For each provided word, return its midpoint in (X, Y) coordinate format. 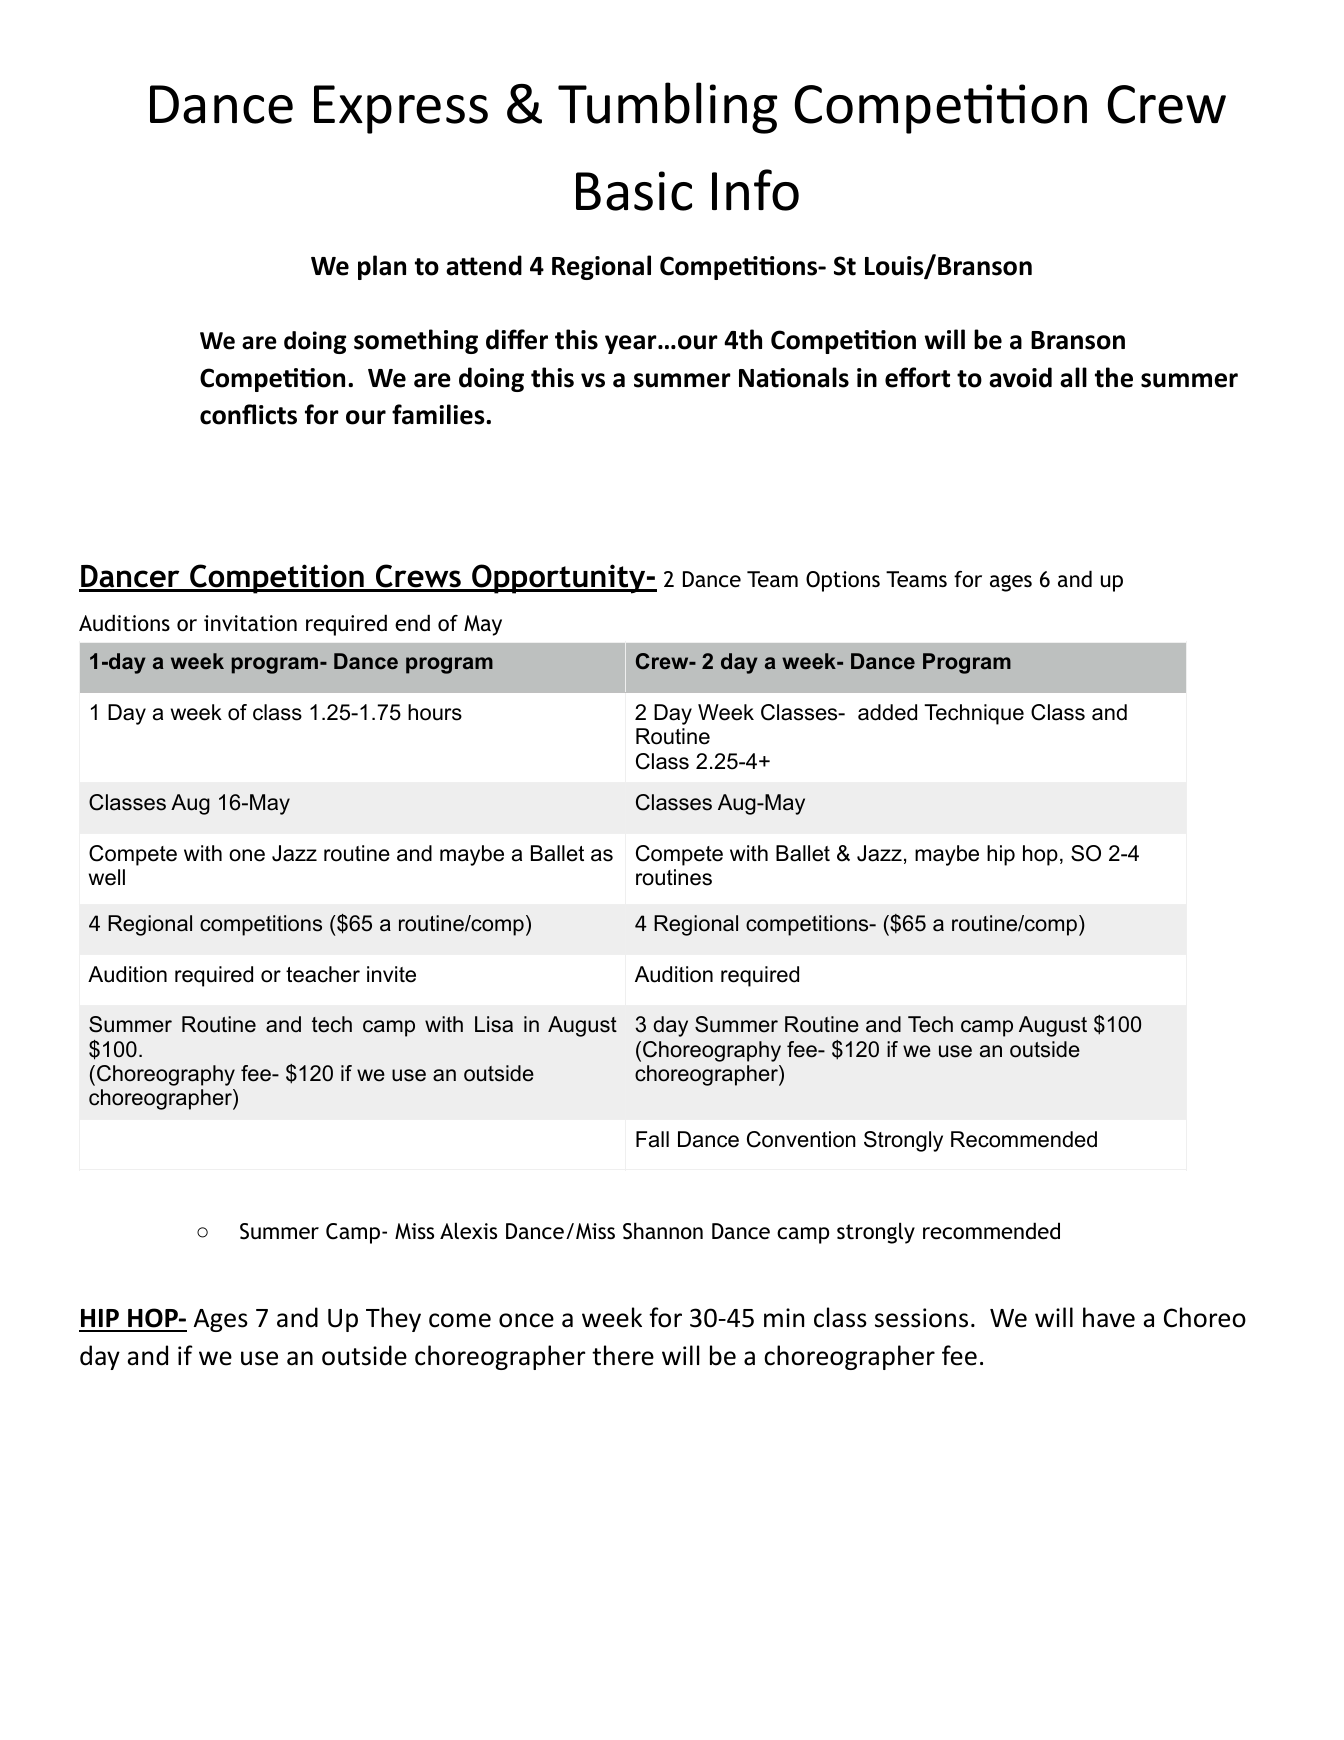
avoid (1020, 377)
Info (755, 190)
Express (401, 109)
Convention (801, 1139)
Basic (634, 191)
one (247, 855)
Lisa (494, 1024)
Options (843, 581)
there (623, 1355)
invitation (250, 623)
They (393, 1319)
